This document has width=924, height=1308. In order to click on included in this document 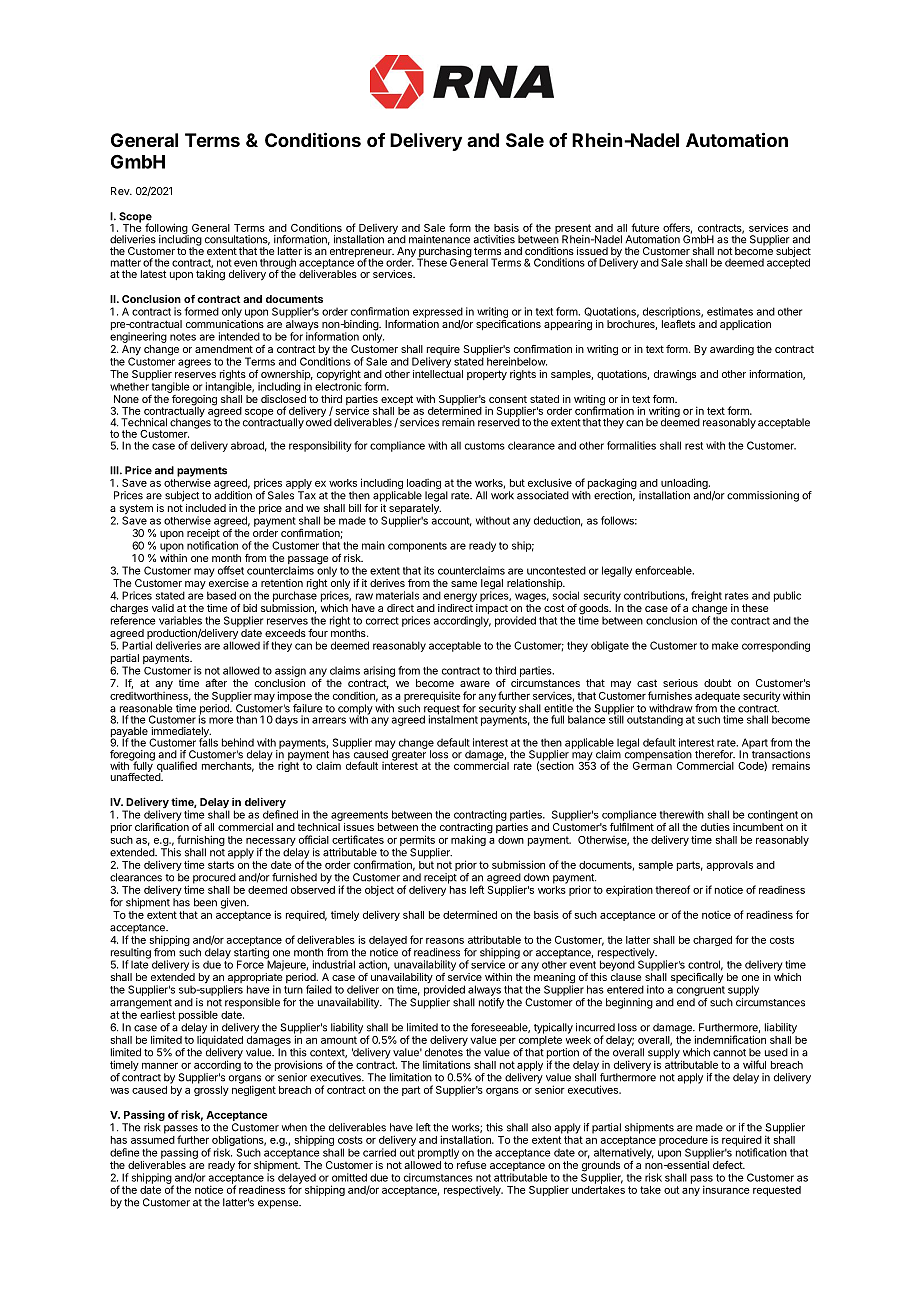, I will do `click(206, 508)`.
